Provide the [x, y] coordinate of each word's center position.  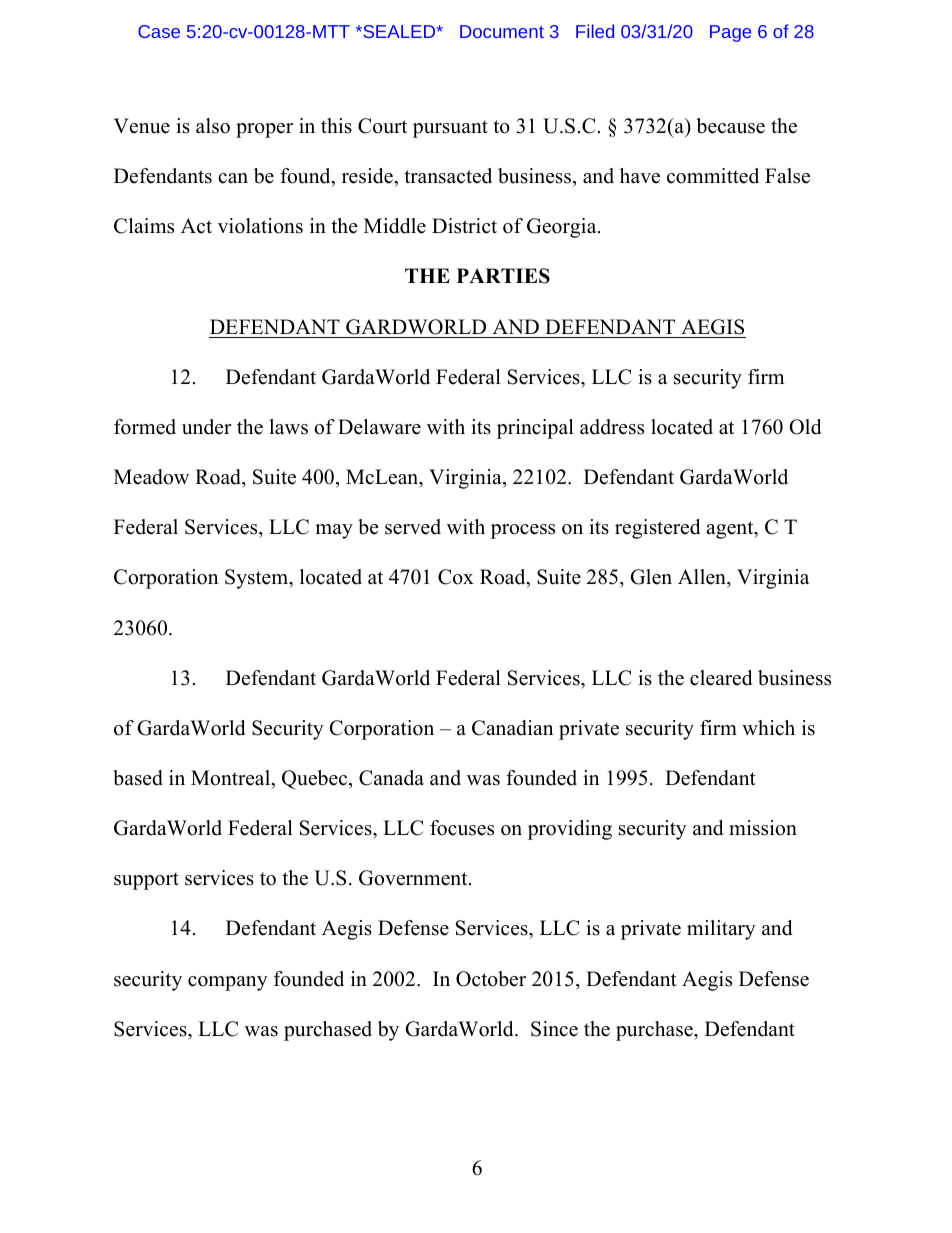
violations [260, 226]
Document [502, 31]
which [768, 728]
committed [713, 176]
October [491, 979]
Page [730, 33]
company [228, 983]
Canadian [513, 728]
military [721, 930]
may [334, 531]
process [523, 531]
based [138, 778]
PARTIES [503, 276]
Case [159, 31]
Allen [703, 577]
